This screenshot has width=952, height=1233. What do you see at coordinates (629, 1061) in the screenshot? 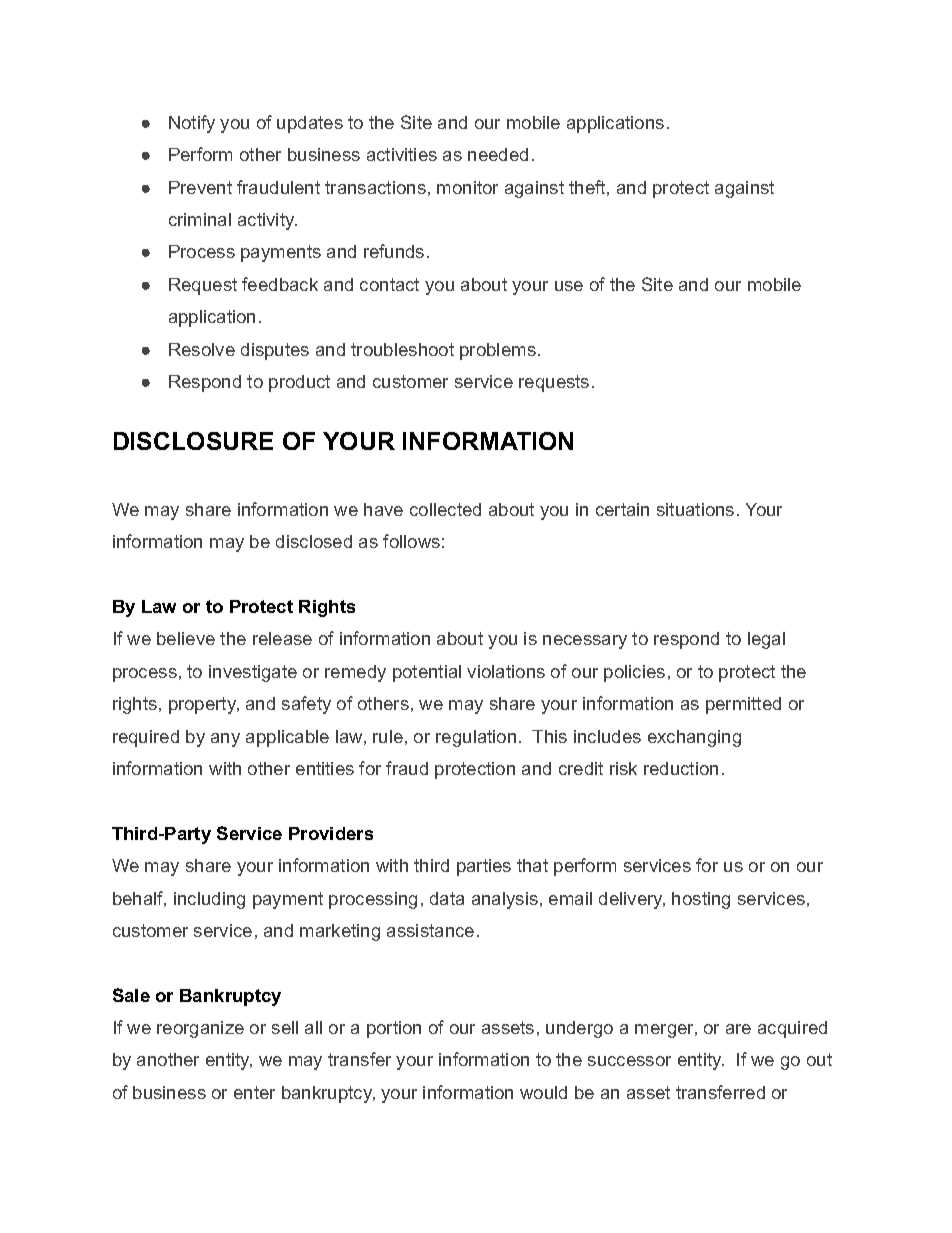
I see `successor` at bounding box center [629, 1061].
